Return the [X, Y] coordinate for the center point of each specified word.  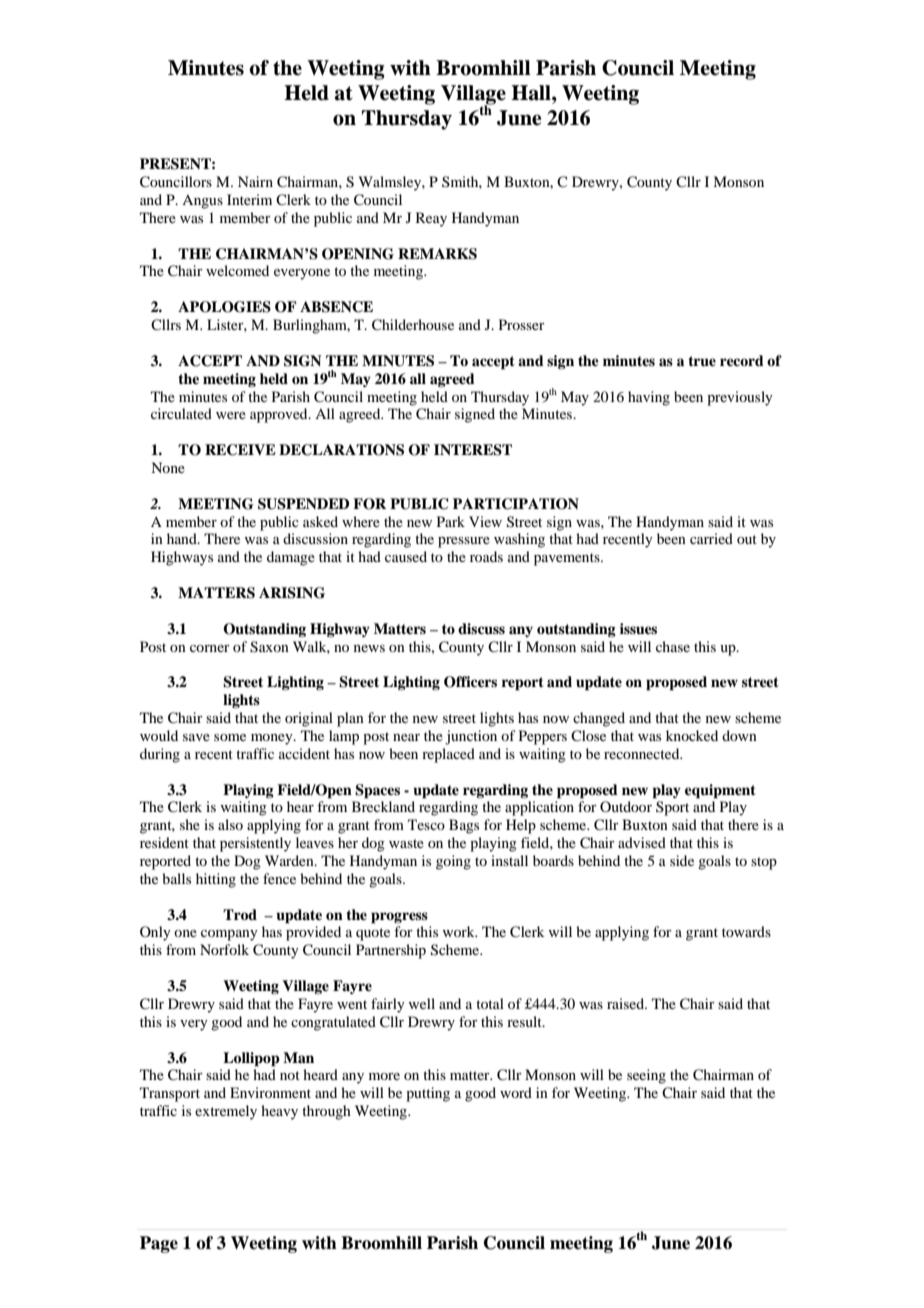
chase [673, 646]
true [702, 361]
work [460, 931]
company [229, 935]
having [649, 398]
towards [746, 931]
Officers [470, 682]
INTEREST [473, 450]
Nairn [255, 181]
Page [159, 1244]
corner [210, 648]
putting [428, 1094]
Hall [532, 93]
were [231, 415]
